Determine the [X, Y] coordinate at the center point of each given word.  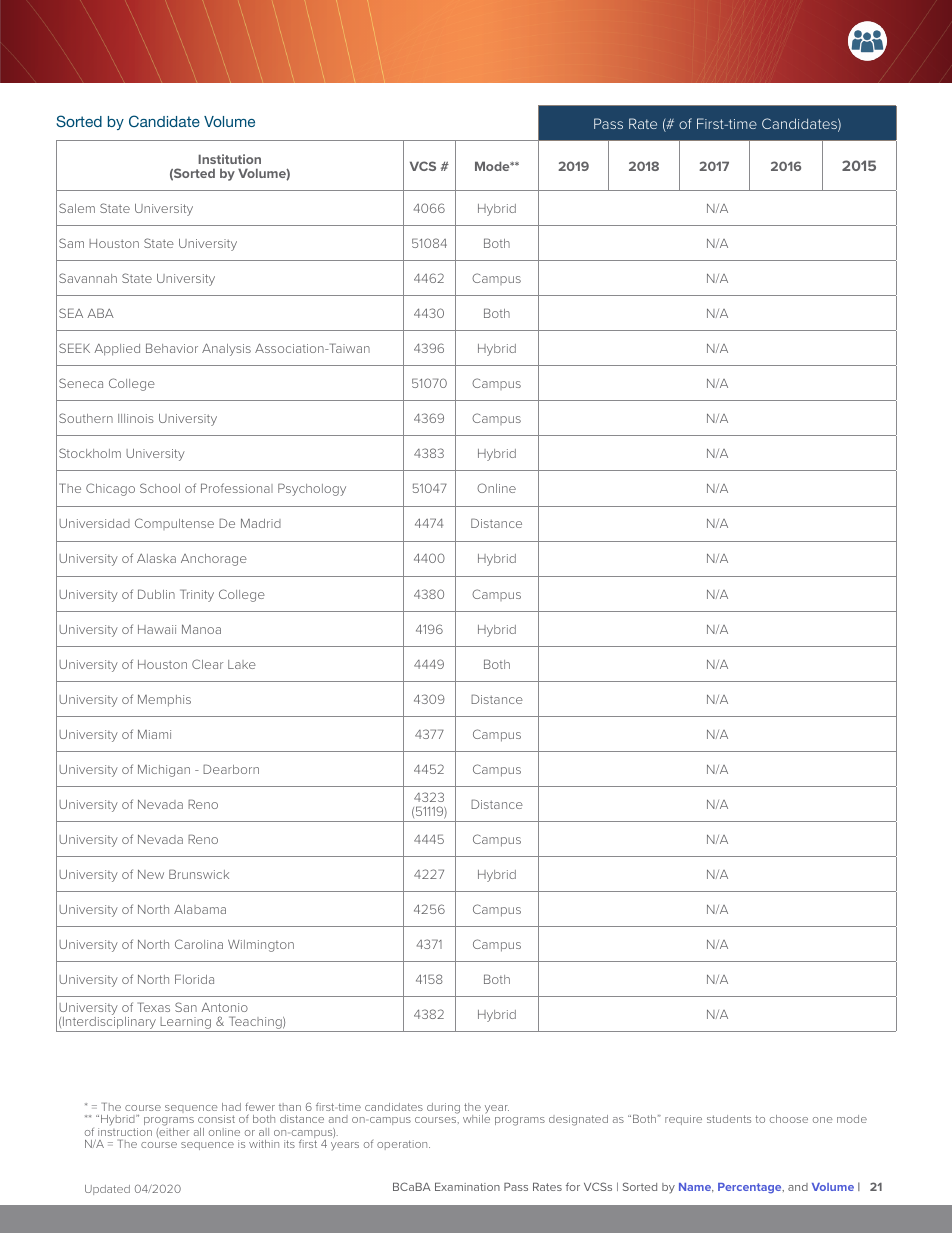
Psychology [312, 489]
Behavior [172, 348]
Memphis [164, 700]
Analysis [226, 349]
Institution [229, 159]
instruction [125, 1132]
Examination [467, 1187]
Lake [242, 664]
